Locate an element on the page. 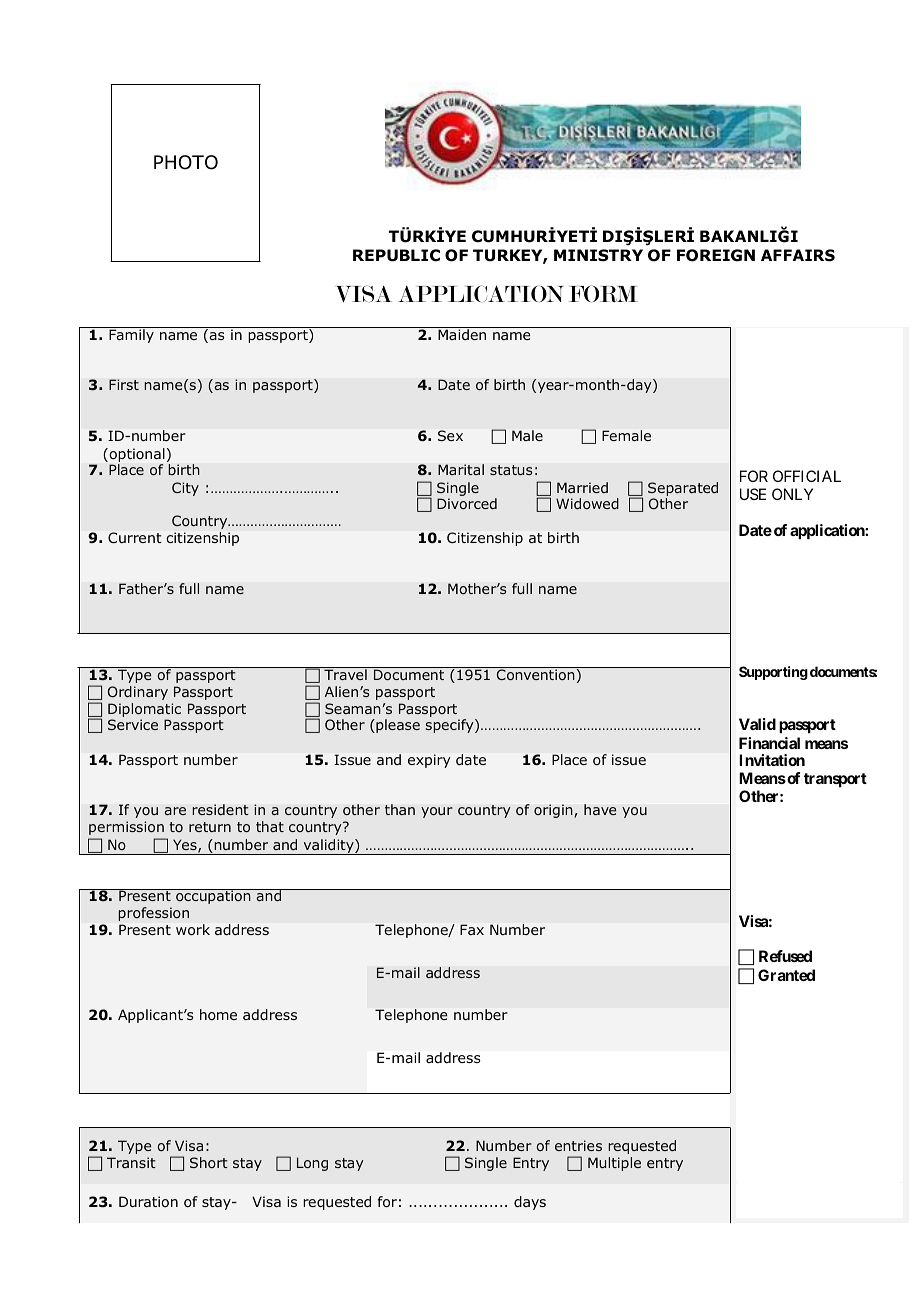  Sex is located at coordinates (450, 435).
